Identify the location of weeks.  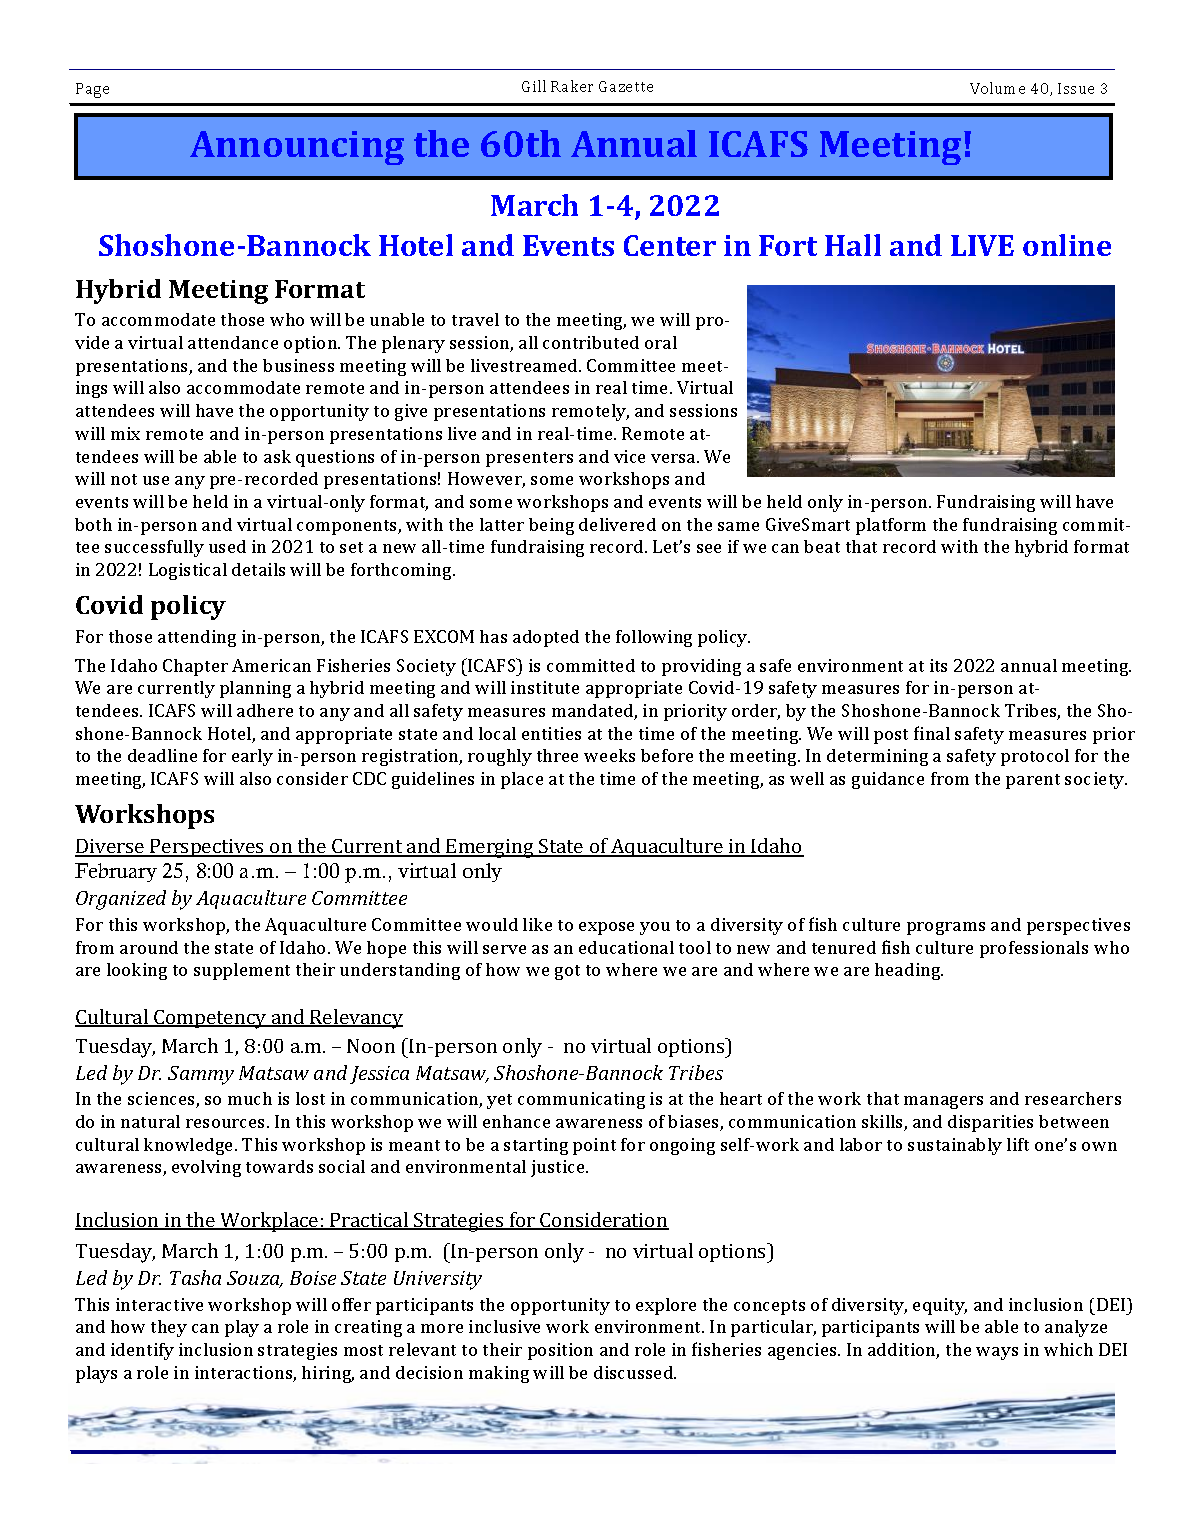
(609, 755).
